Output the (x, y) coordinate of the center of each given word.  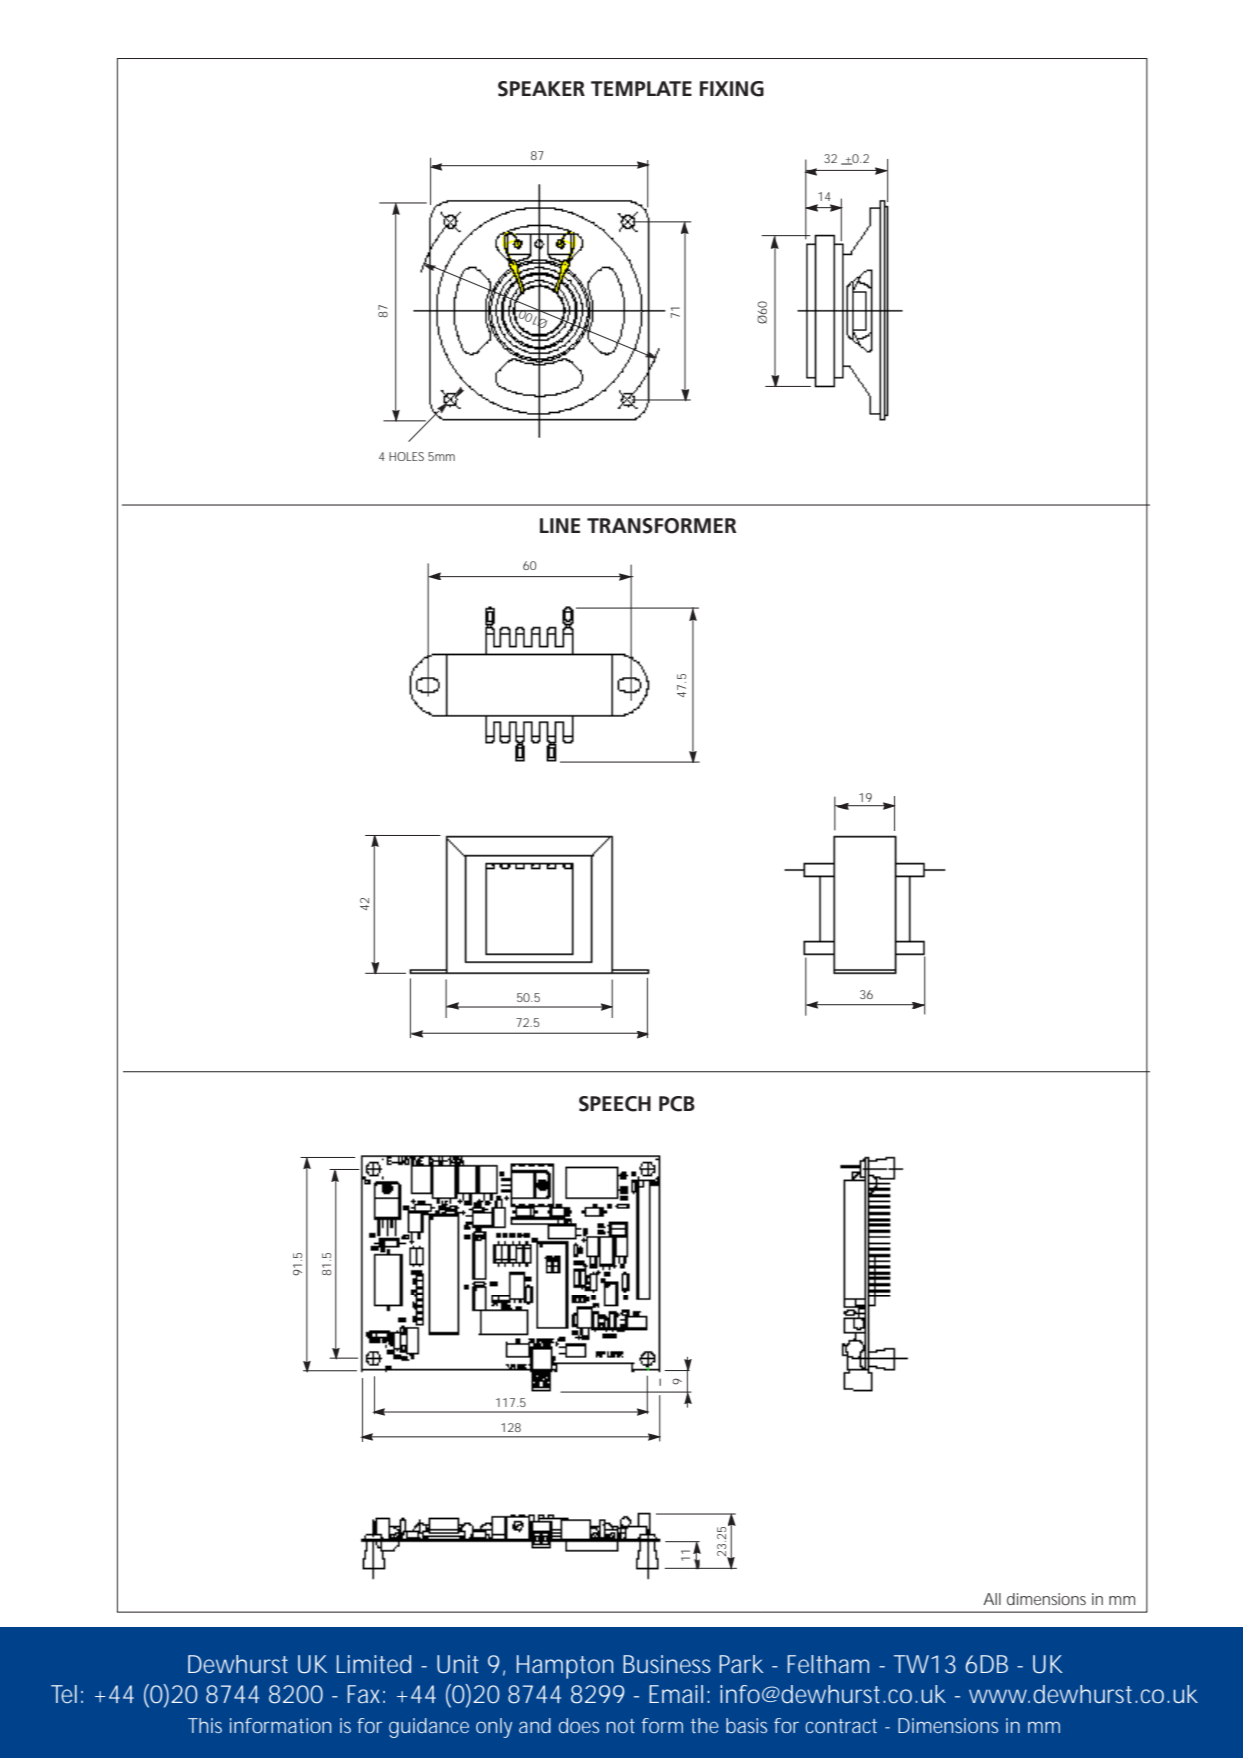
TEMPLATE (641, 88)
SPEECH (615, 1104)
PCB (677, 1104)
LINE (560, 525)
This (205, 1725)
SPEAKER (541, 89)
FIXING (732, 89)
